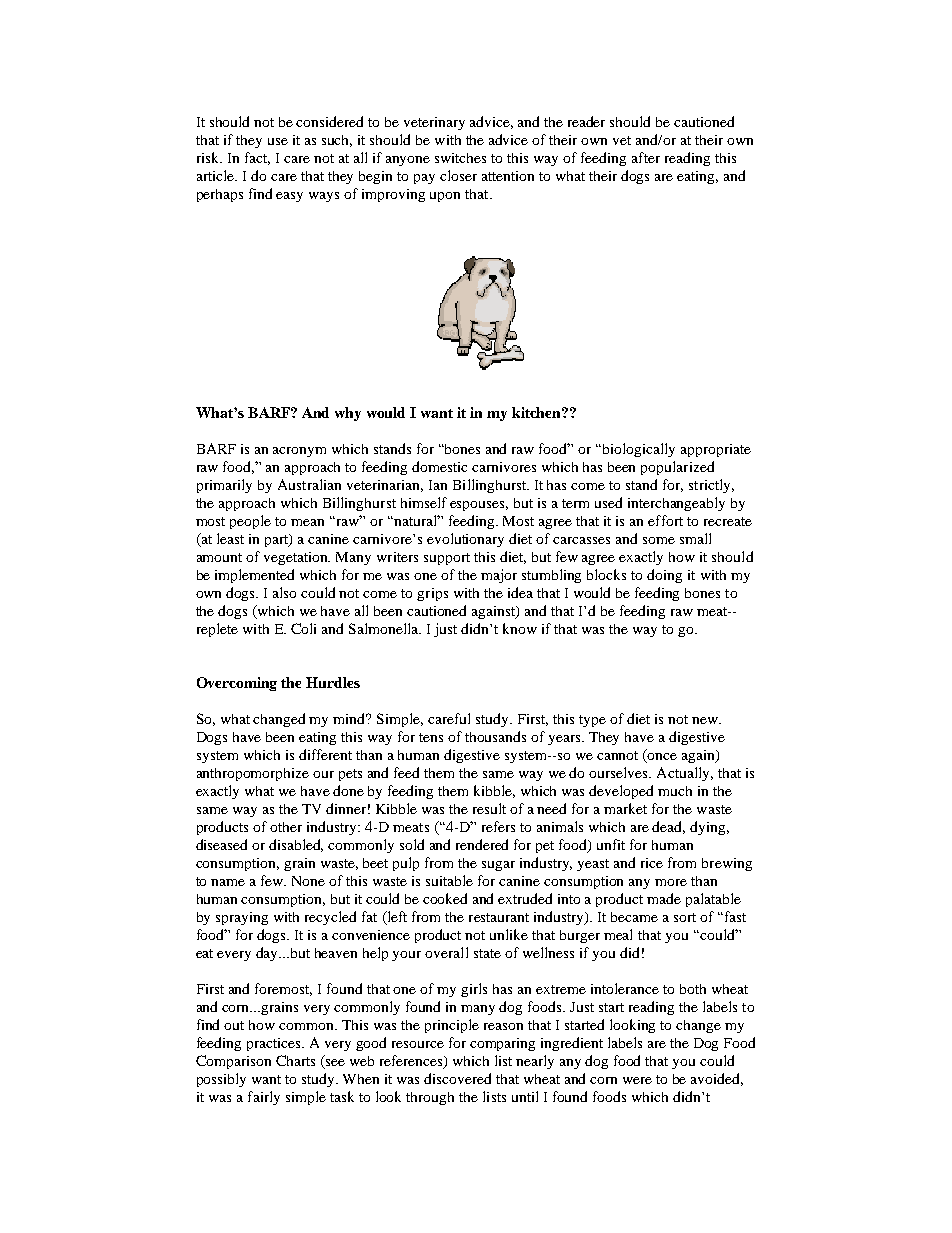  I want to click on domestic, so click(439, 466).
